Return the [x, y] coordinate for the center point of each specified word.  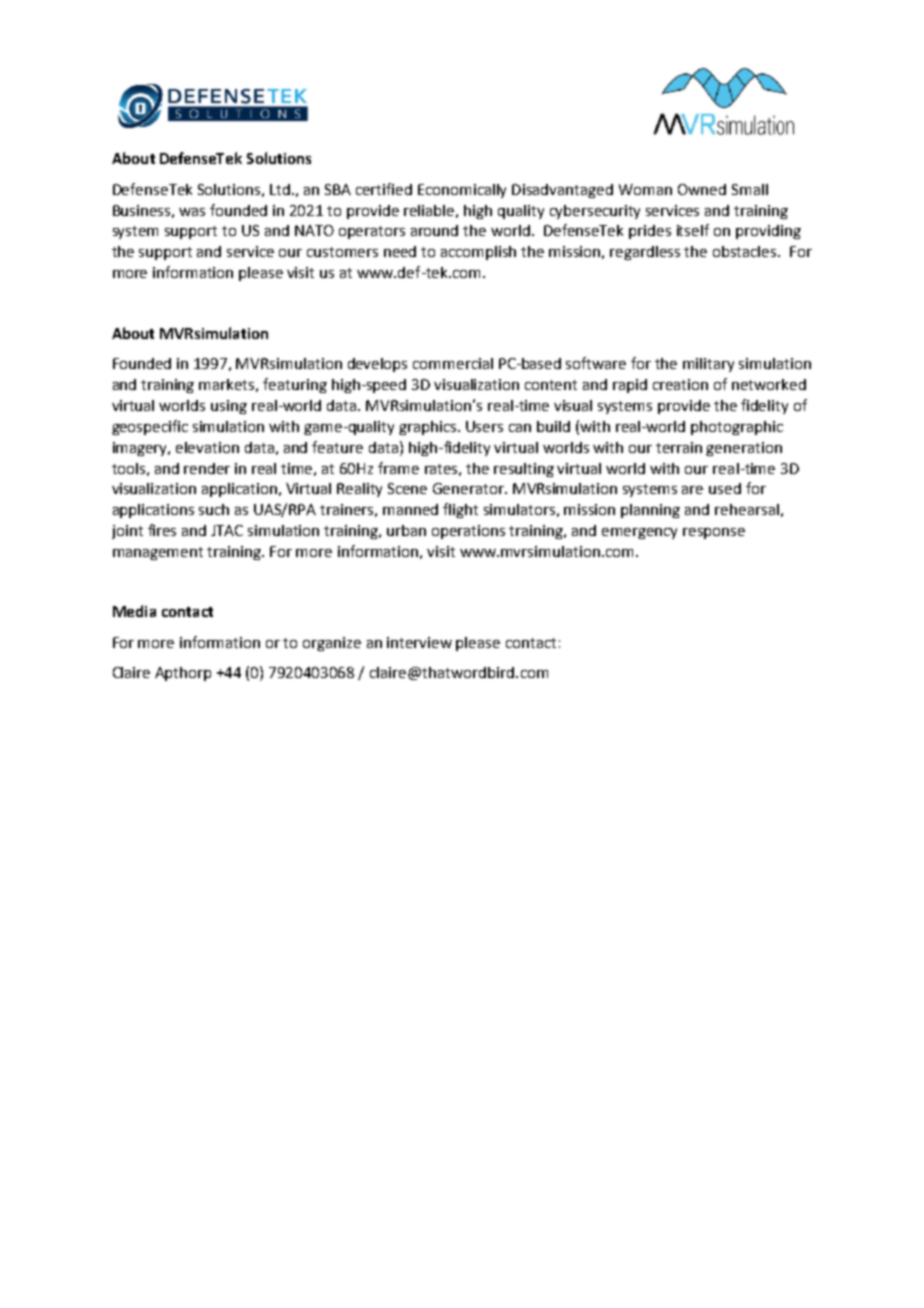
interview [419, 642]
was [192, 212]
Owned [702, 189]
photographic [737, 428]
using [229, 407]
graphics [429, 428]
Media [134, 611]
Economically [462, 191]
